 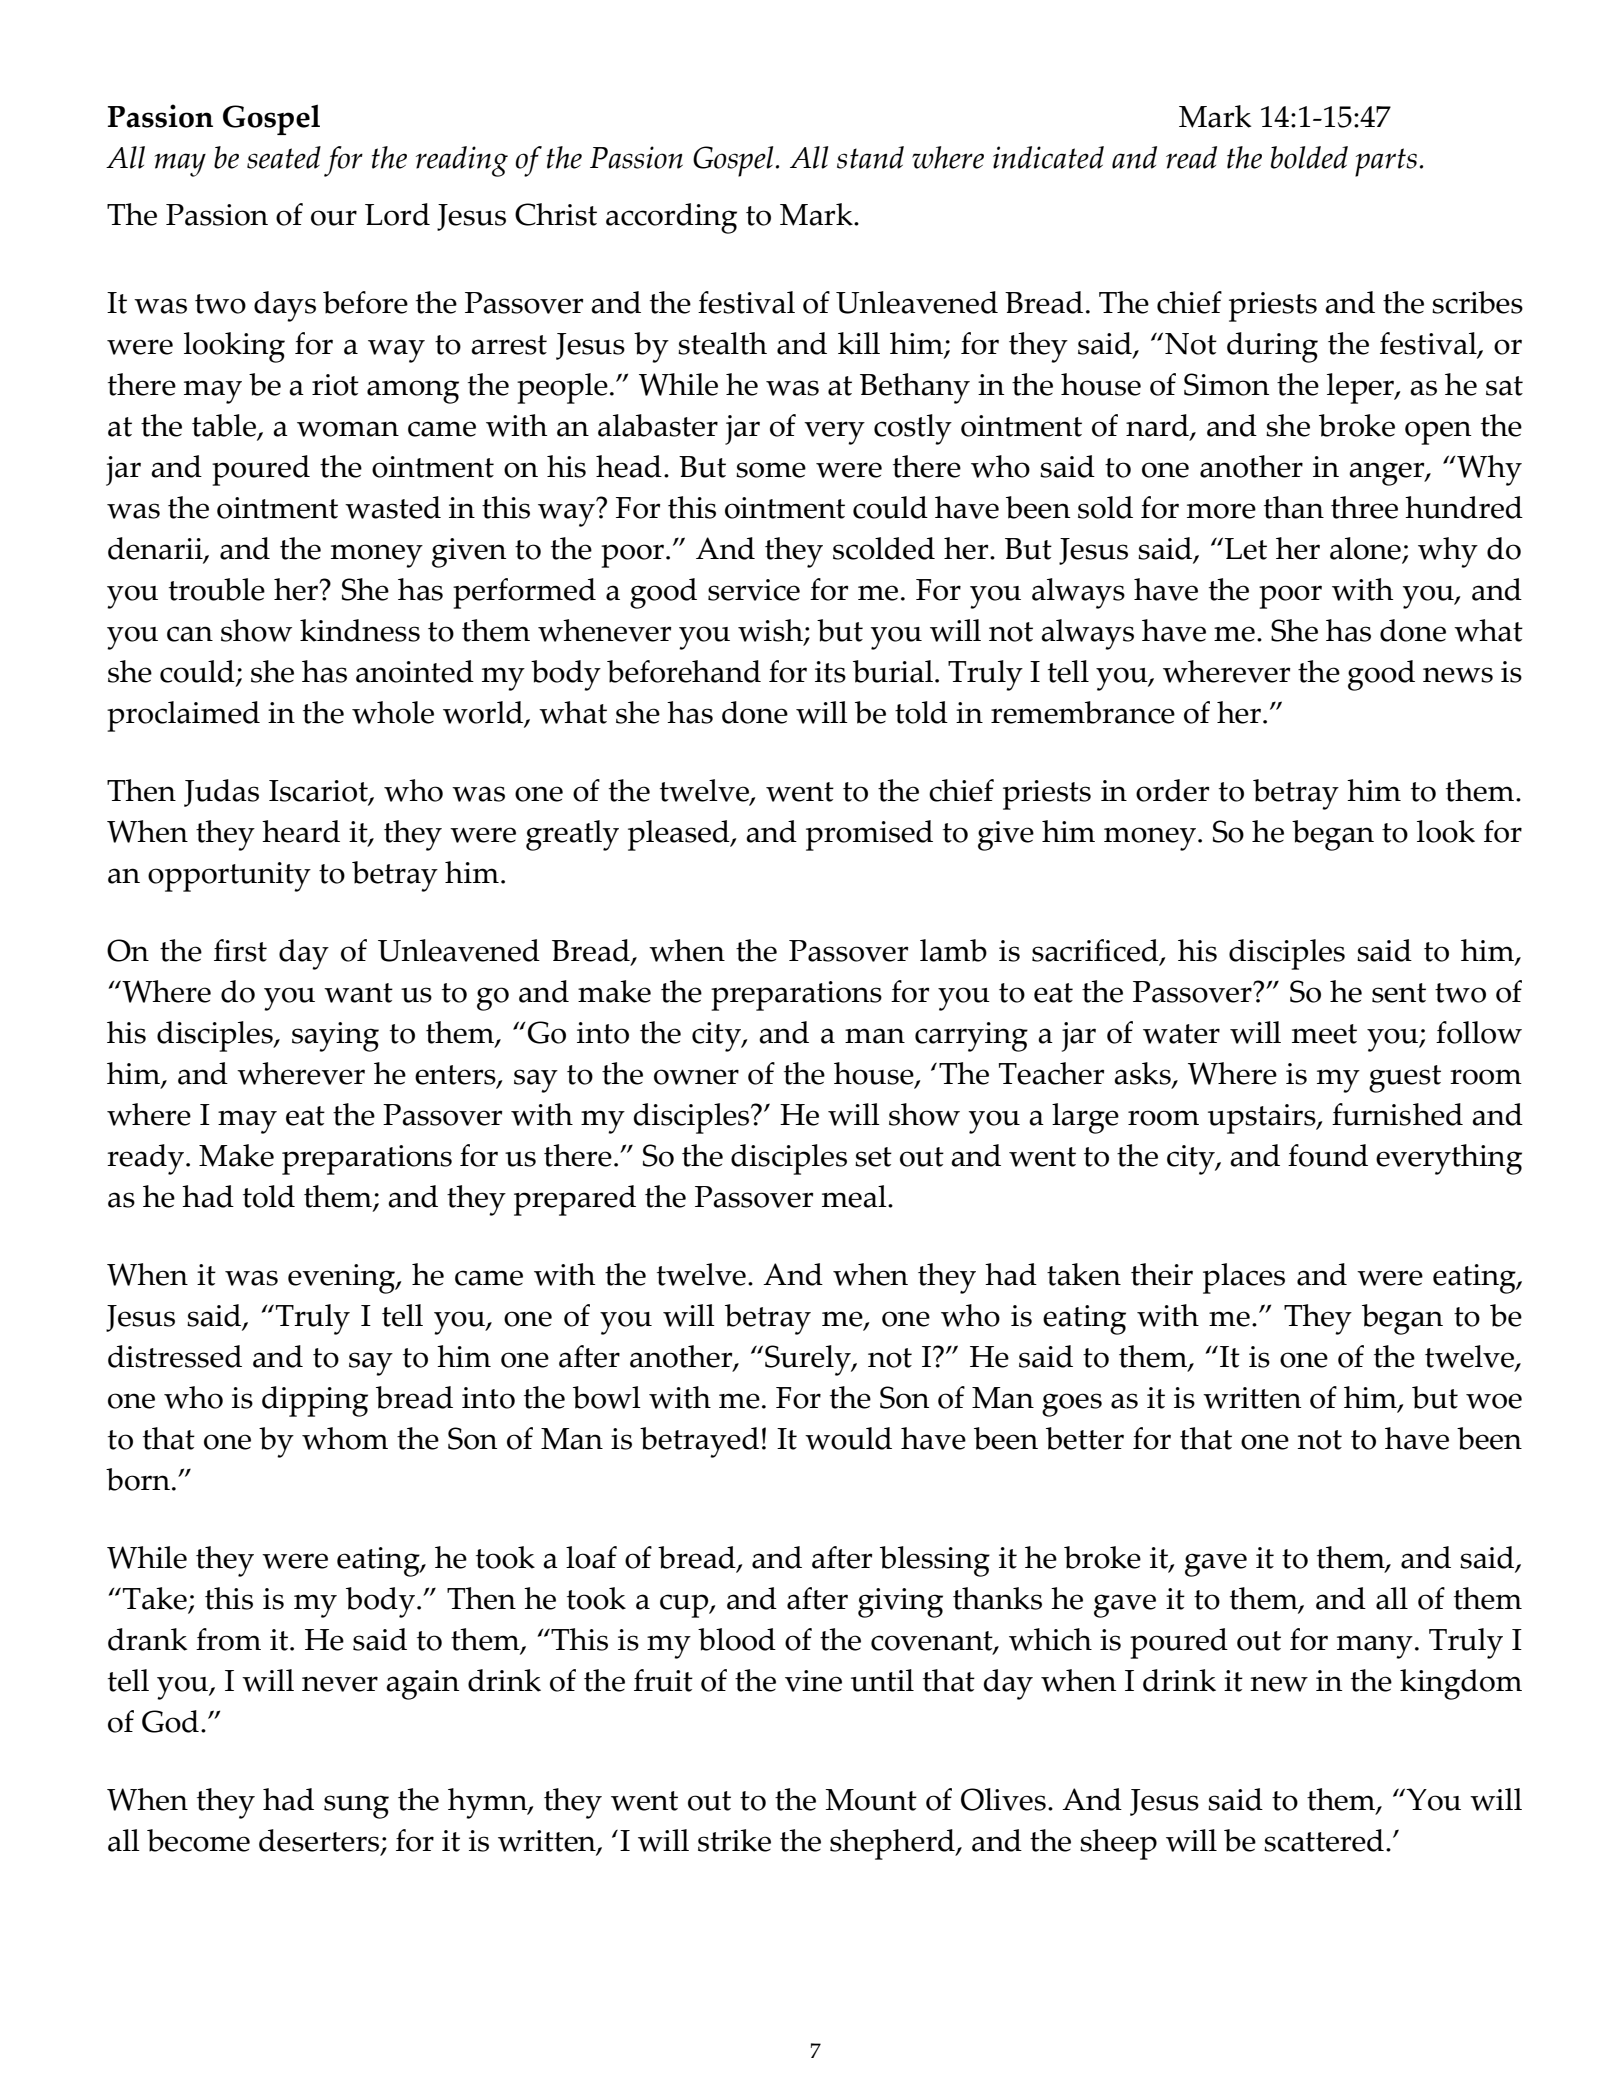 What do you see at coordinates (1386, 162) in the page?
I see `parts` at bounding box center [1386, 162].
